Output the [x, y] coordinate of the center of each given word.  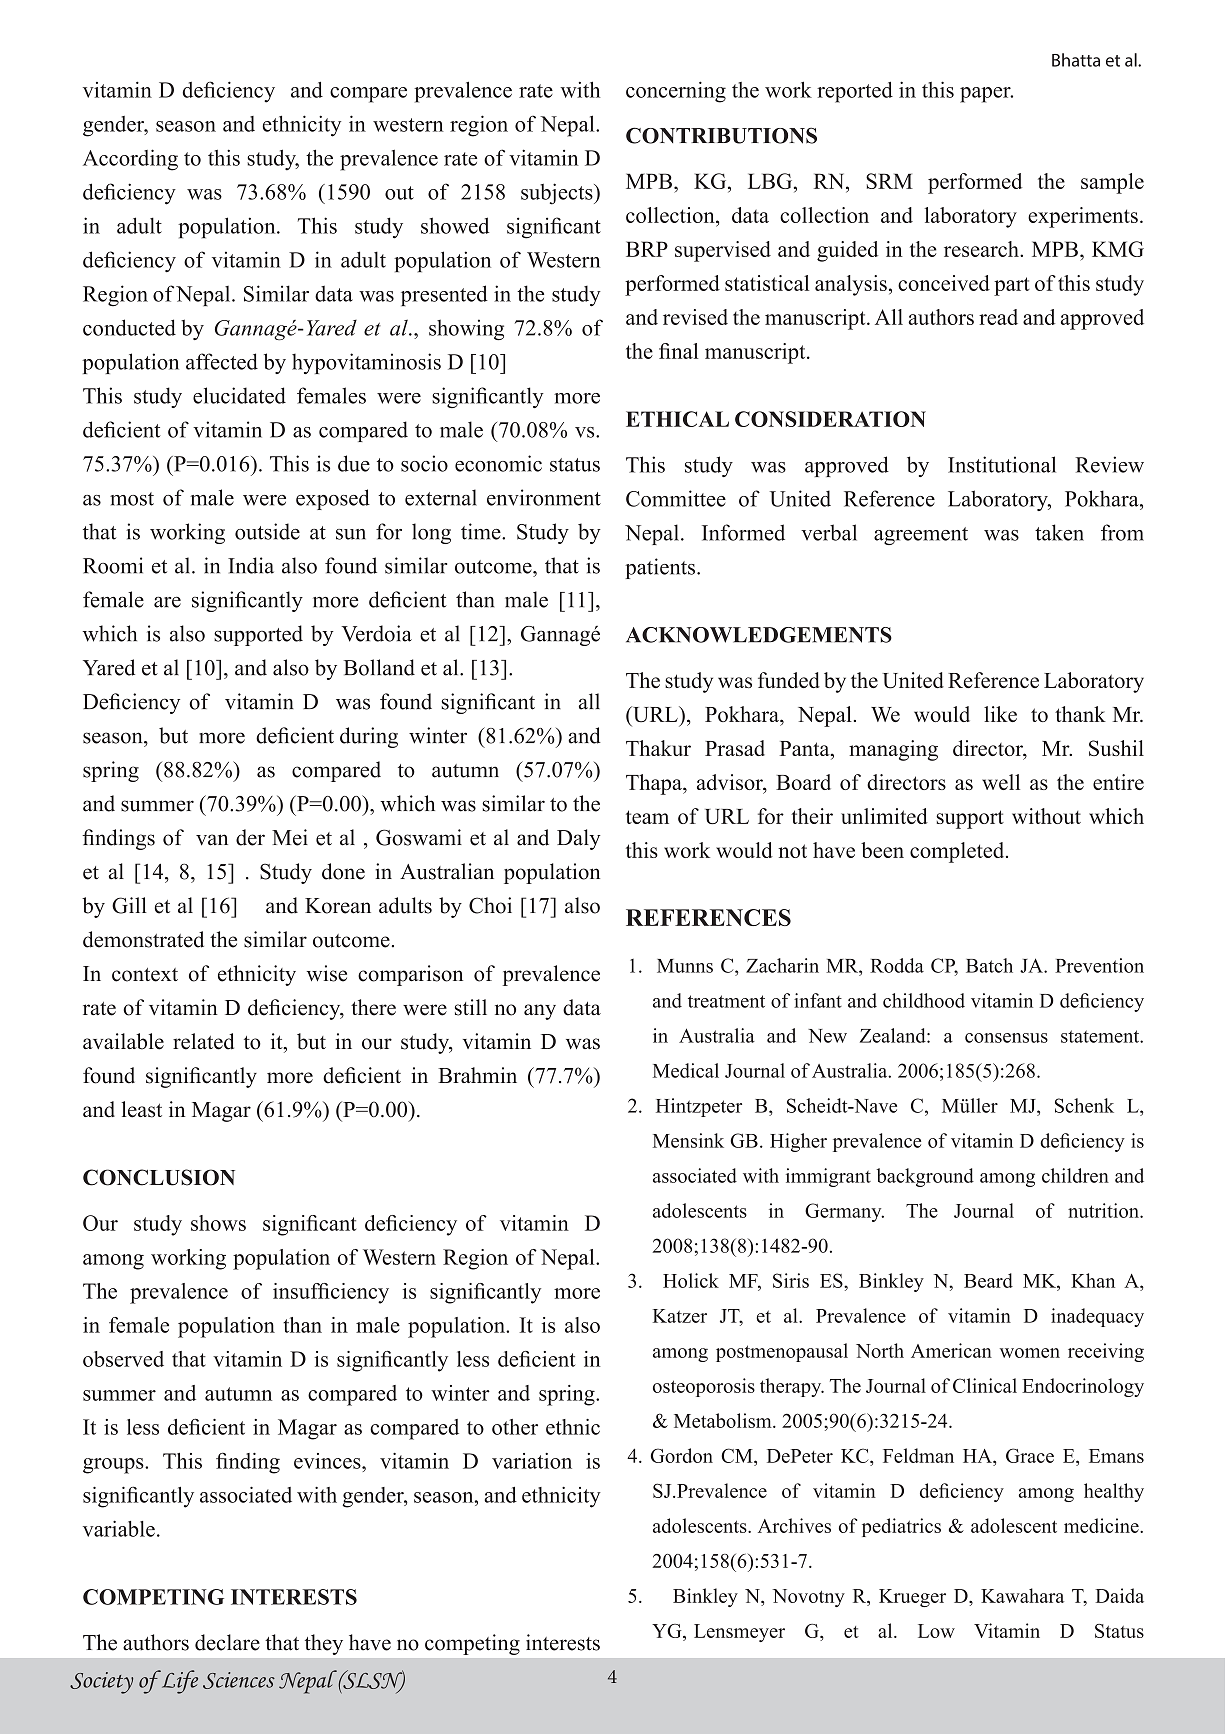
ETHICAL [677, 419]
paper [986, 95]
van [212, 840]
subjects [558, 194]
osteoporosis [704, 1387]
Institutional [1002, 464]
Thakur [658, 748]
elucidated [239, 395]
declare [227, 1642]
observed [123, 1359]
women [1030, 1353]
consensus [1006, 1038]
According [130, 160]
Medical [686, 1070]
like [1000, 714]
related [203, 1041]
